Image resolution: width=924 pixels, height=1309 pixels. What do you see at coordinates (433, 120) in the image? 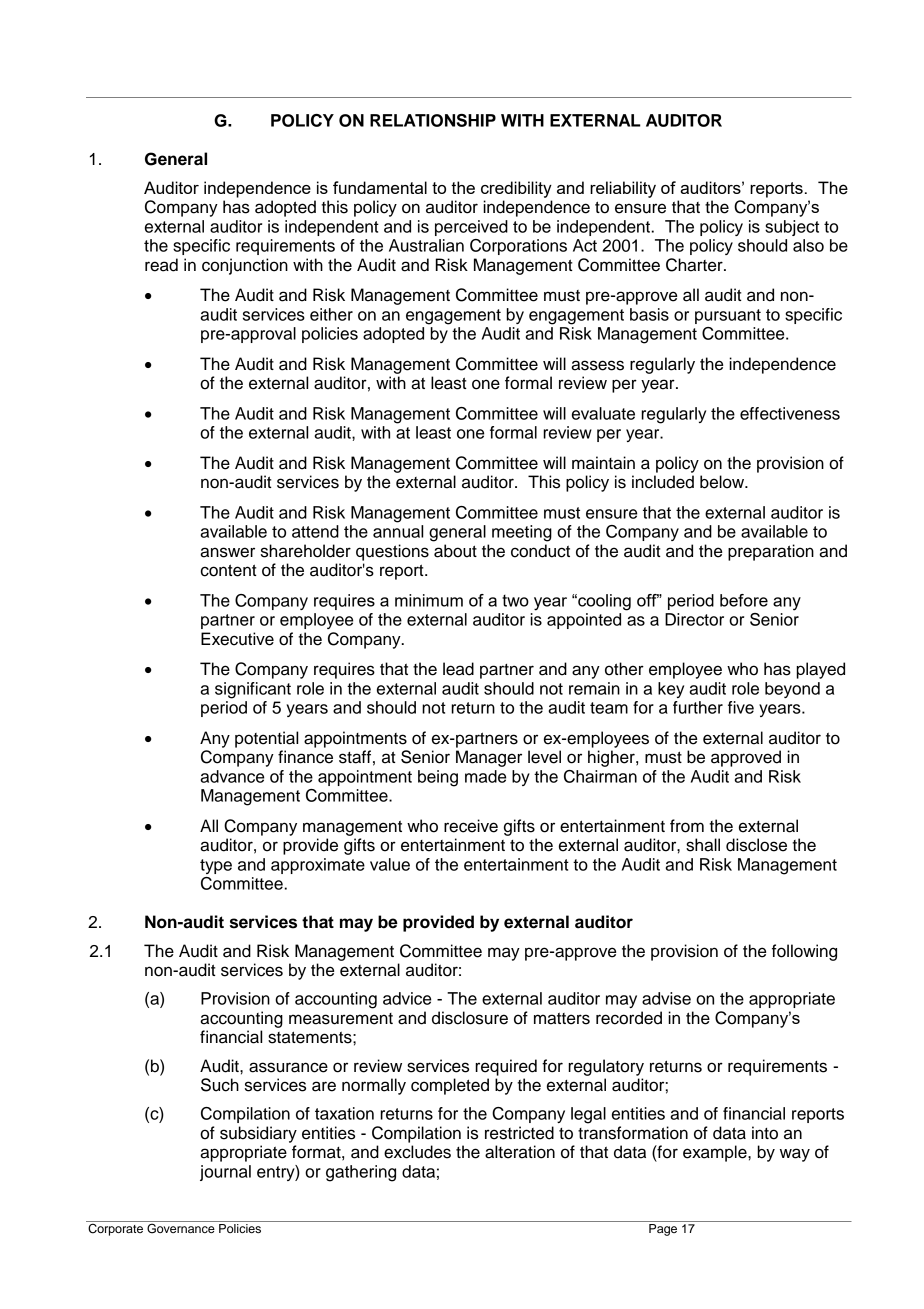
I see `RELATIONSHIP` at bounding box center [433, 120].
